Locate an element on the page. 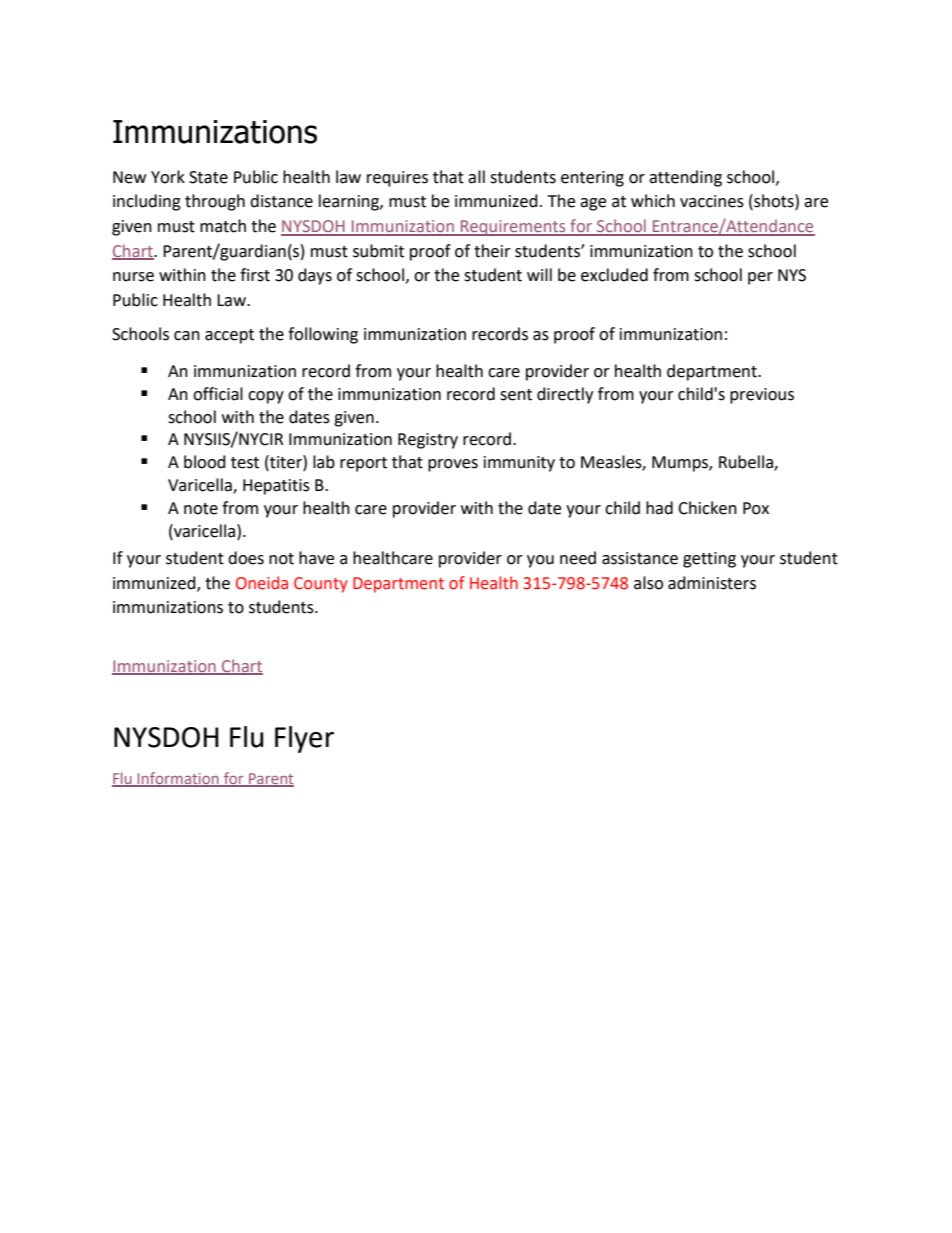 Image resolution: width=952 pixels, height=1233 pixels. blood is located at coordinates (205, 462).
